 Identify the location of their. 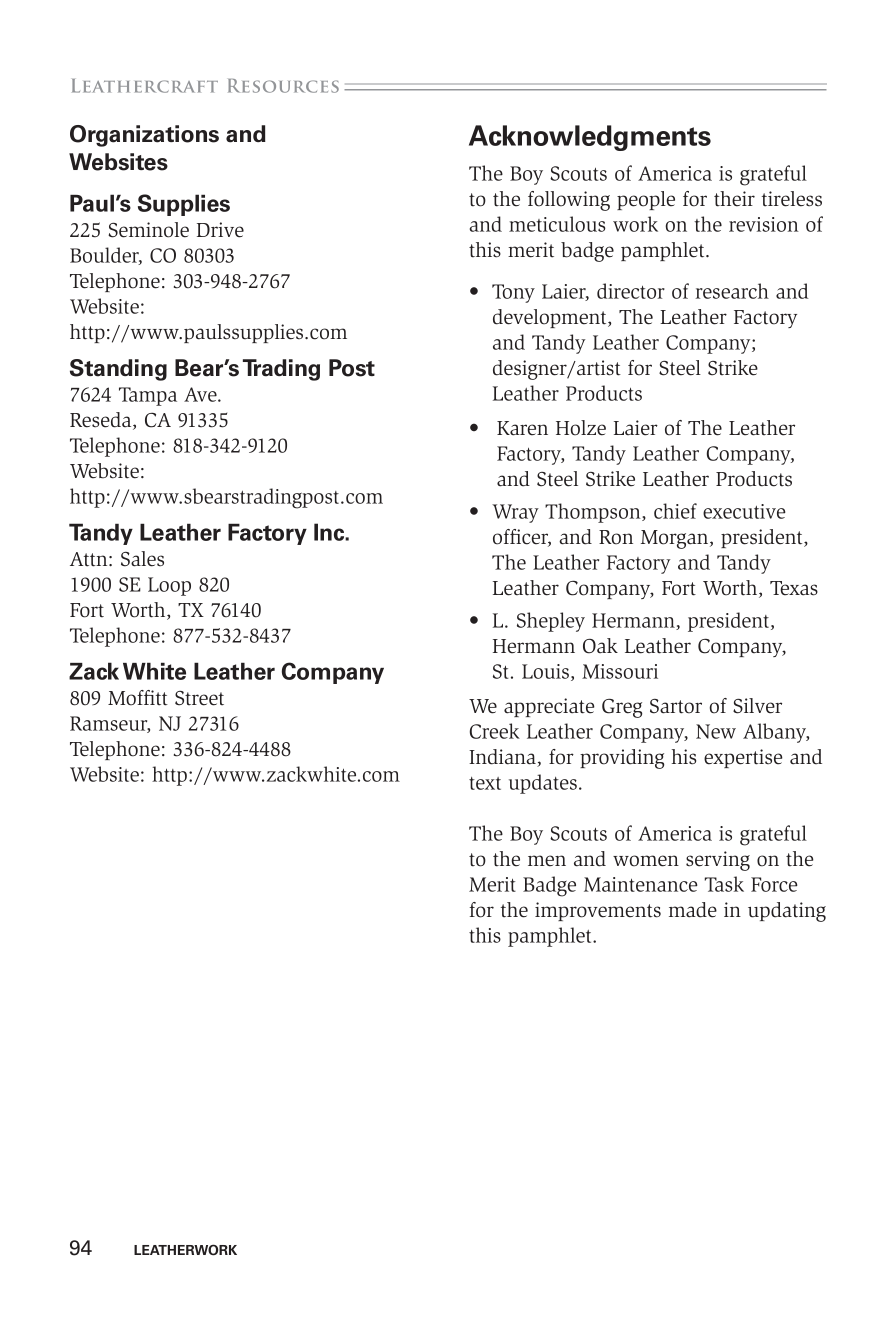
(734, 199).
